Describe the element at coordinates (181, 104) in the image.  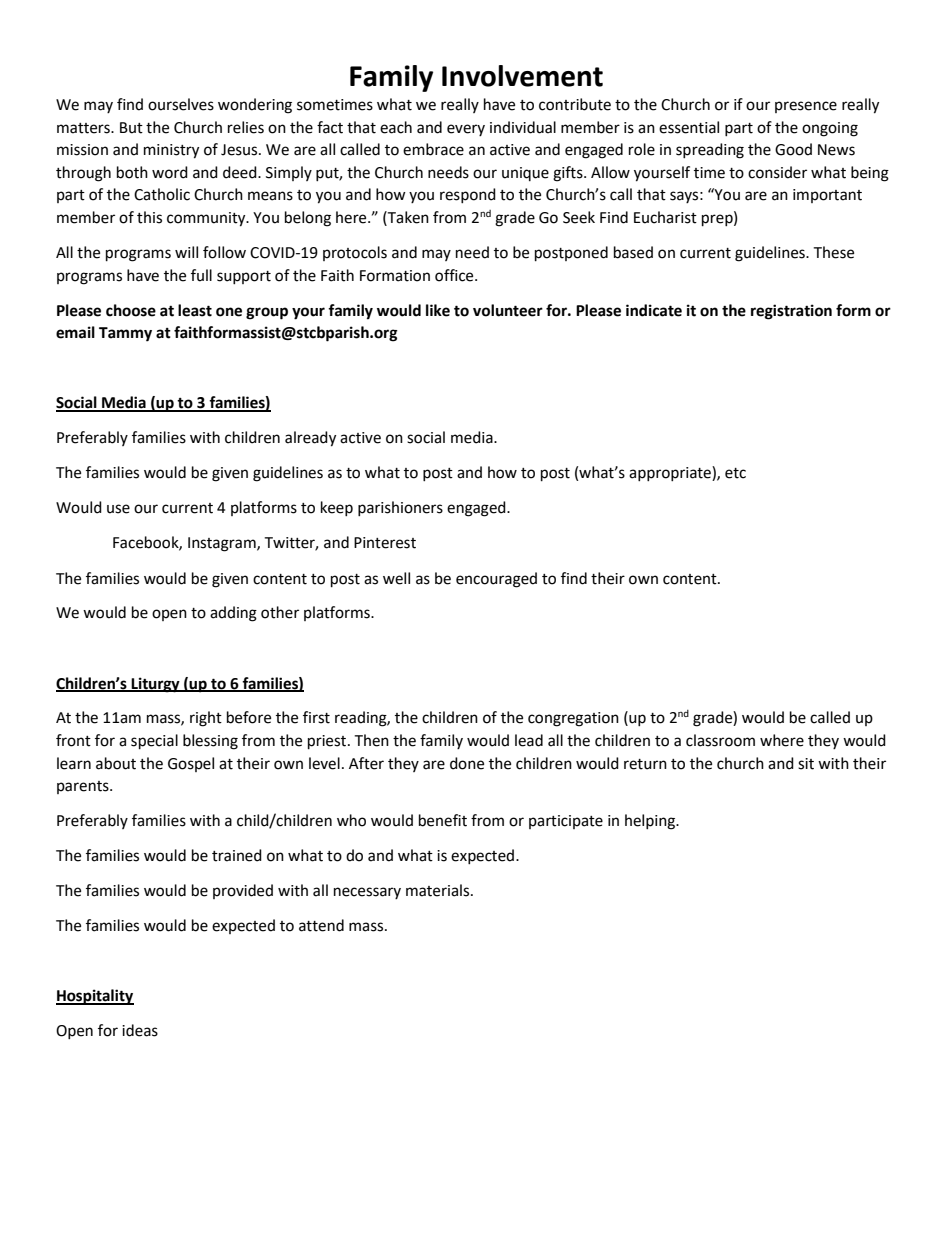
I see `ourselves` at that location.
